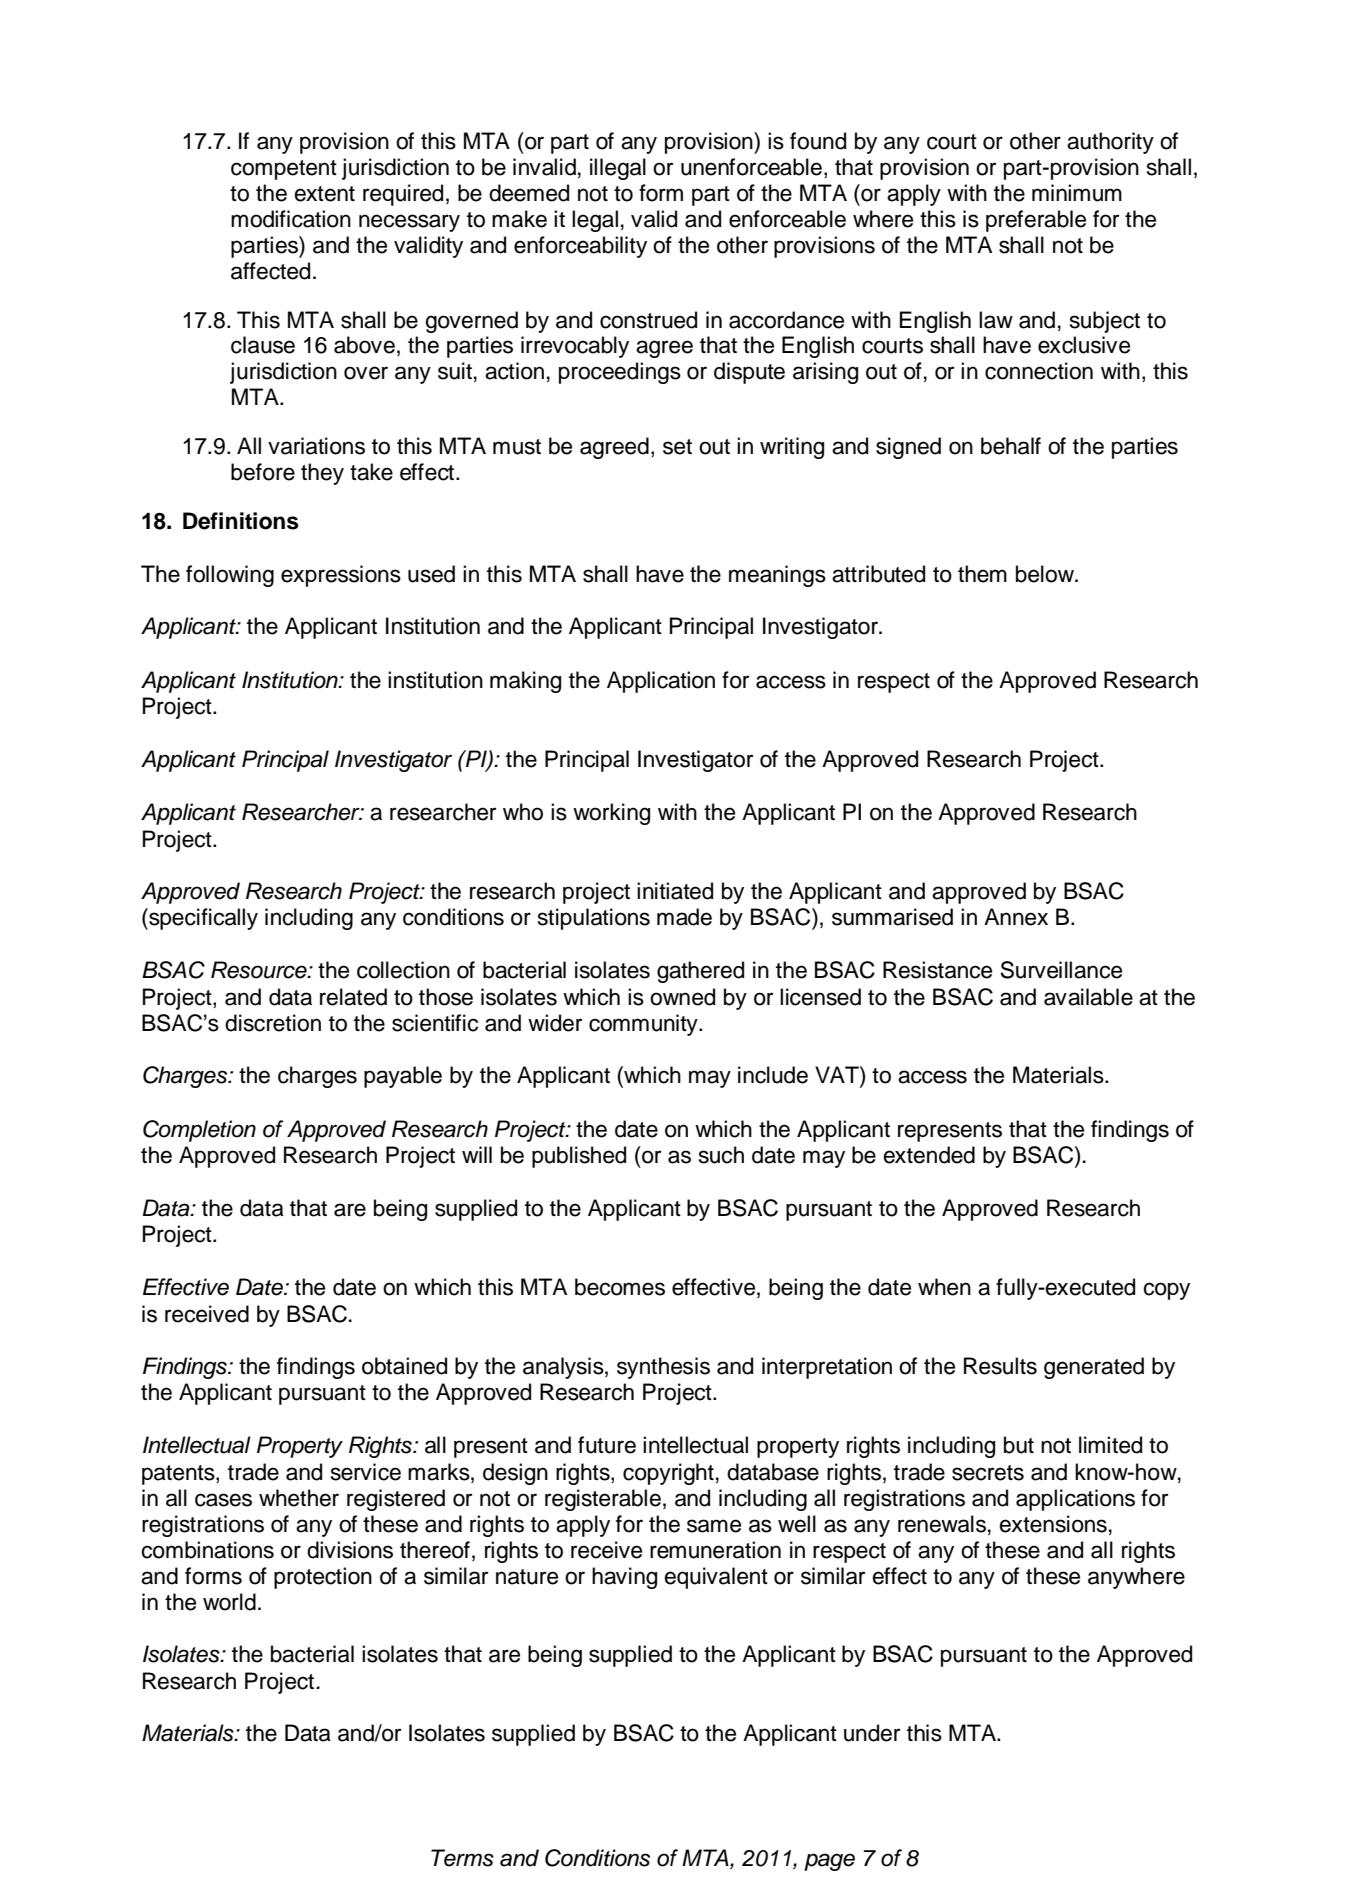 The width and height of the screenshot is (1346, 1904). Describe the element at coordinates (872, 1733) in the screenshot. I see `under` at that location.
